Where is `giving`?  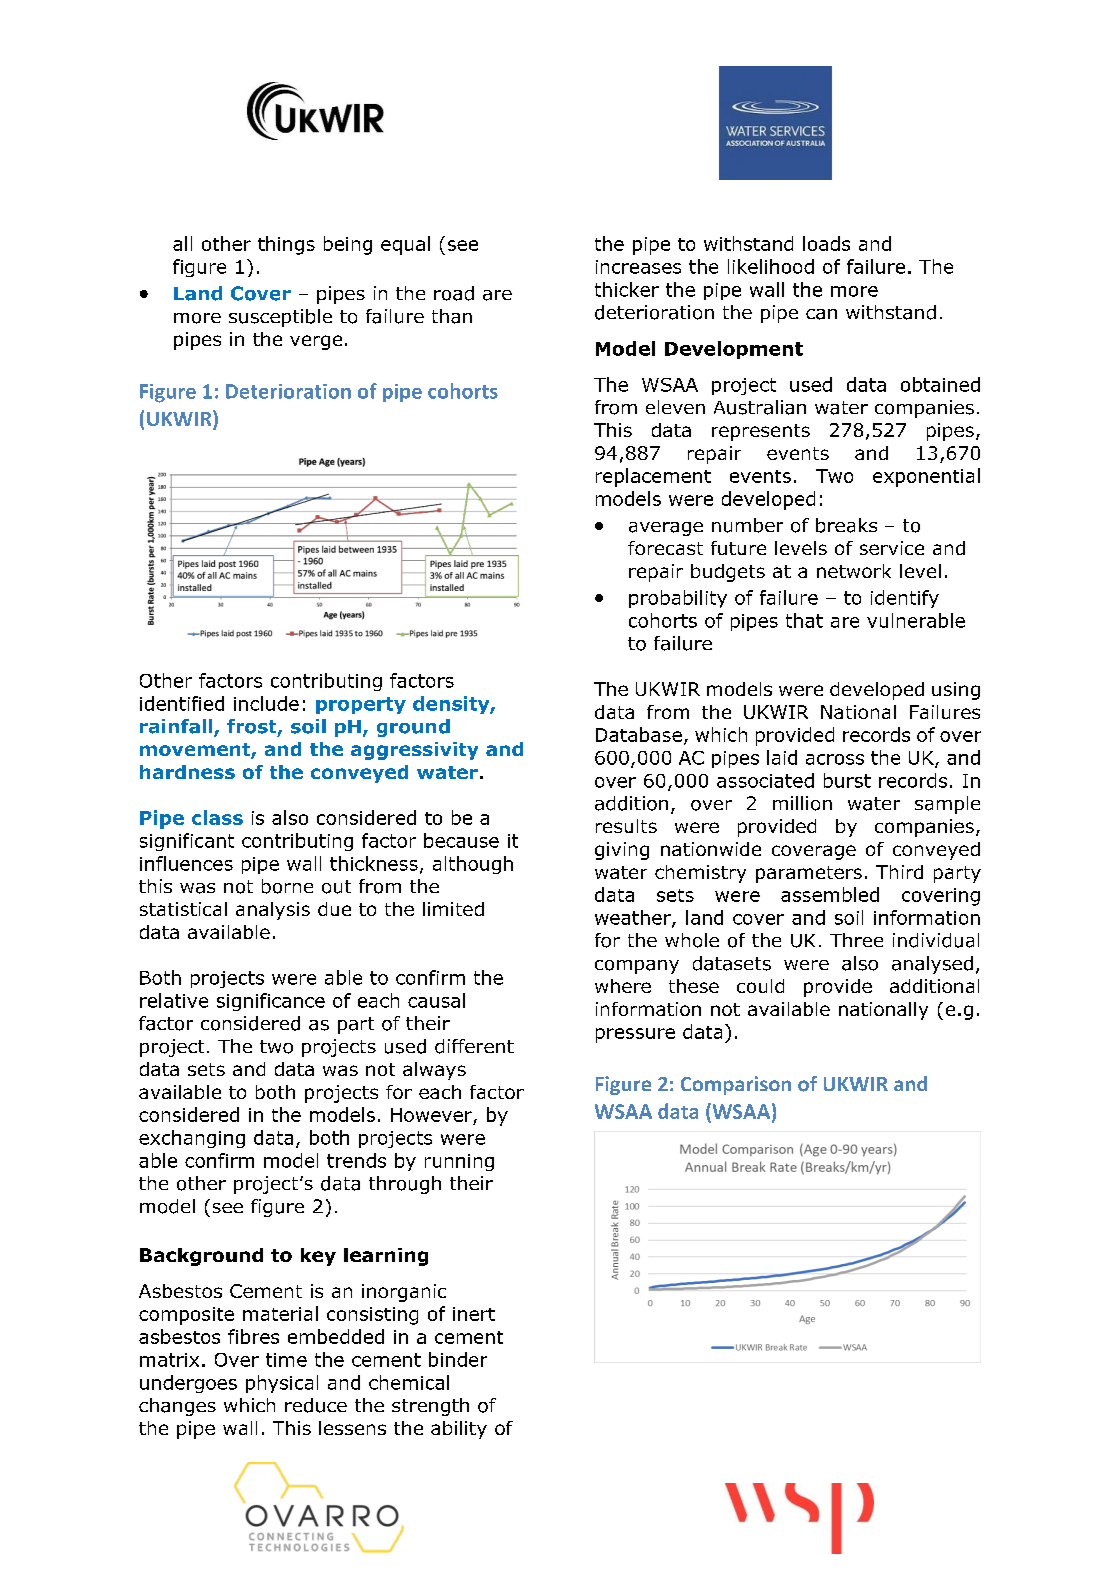 giving is located at coordinates (622, 851).
